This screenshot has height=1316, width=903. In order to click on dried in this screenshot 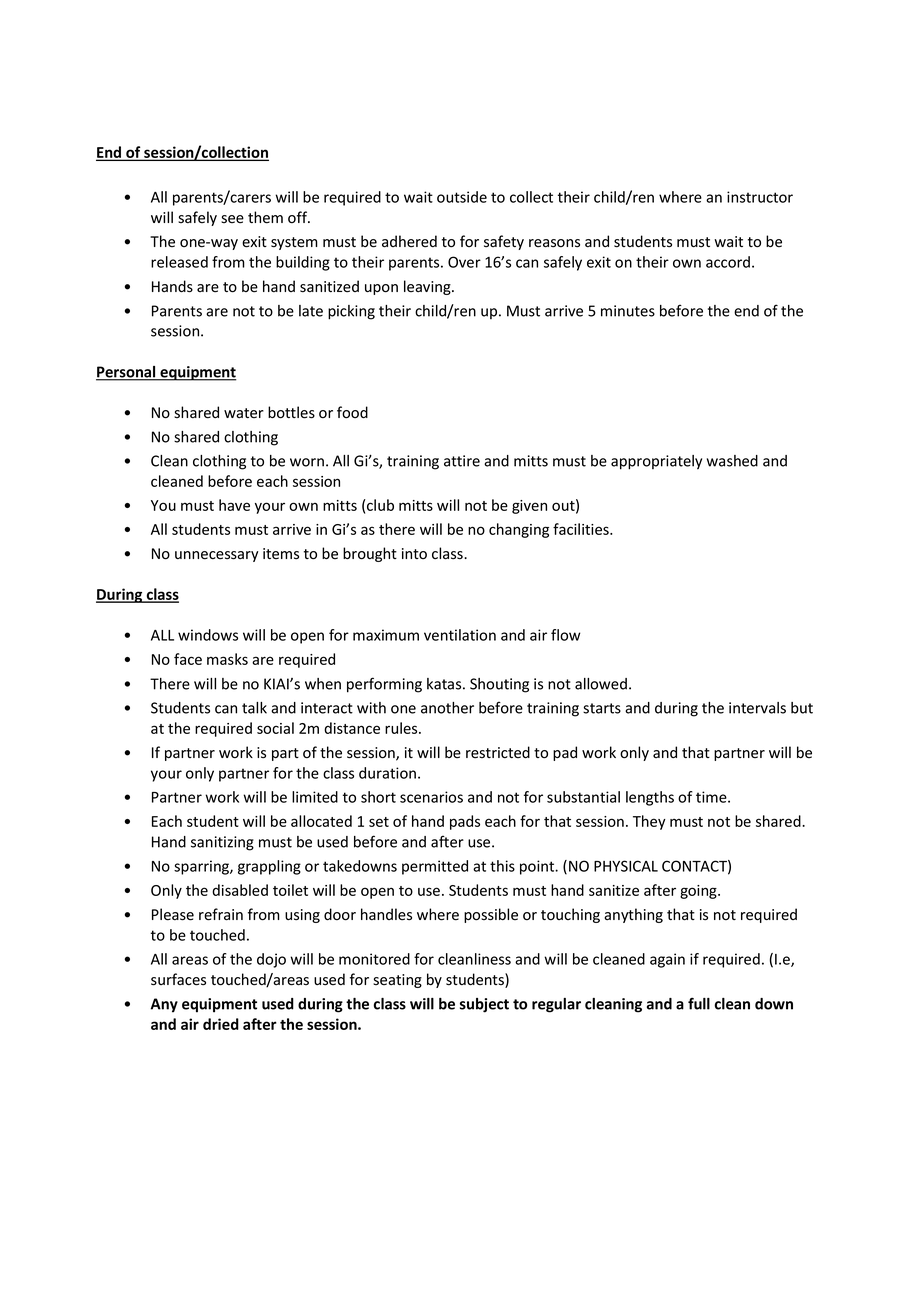, I will do `click(221, 1024)`.
